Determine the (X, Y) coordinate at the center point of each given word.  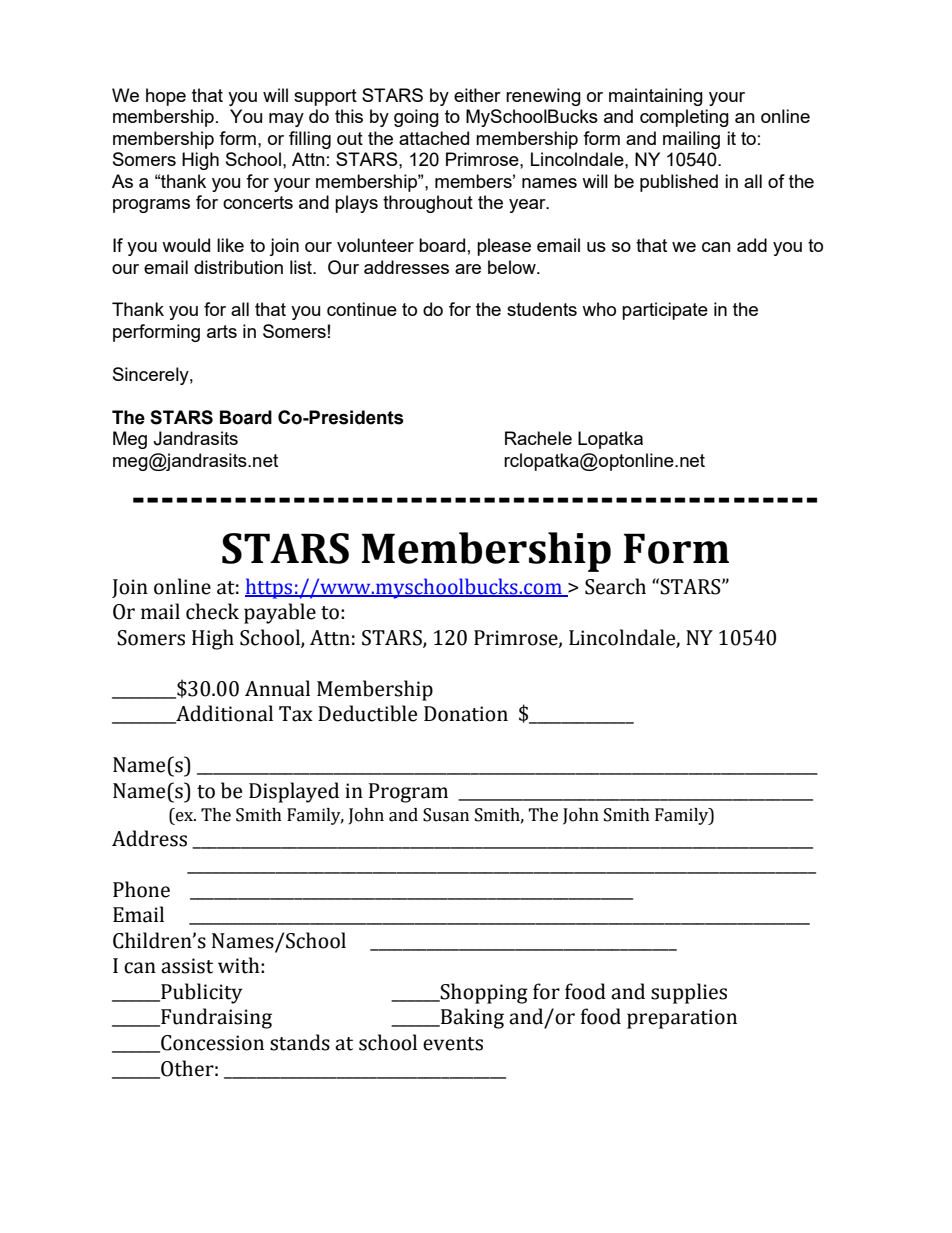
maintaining (656, 97)
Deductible (367, 713)
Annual (277, 688)
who (599, 309)
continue (362, 309)
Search (615, 586)
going (416, 118)
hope (166, 97)
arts (222, 331)
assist (187, 966)
